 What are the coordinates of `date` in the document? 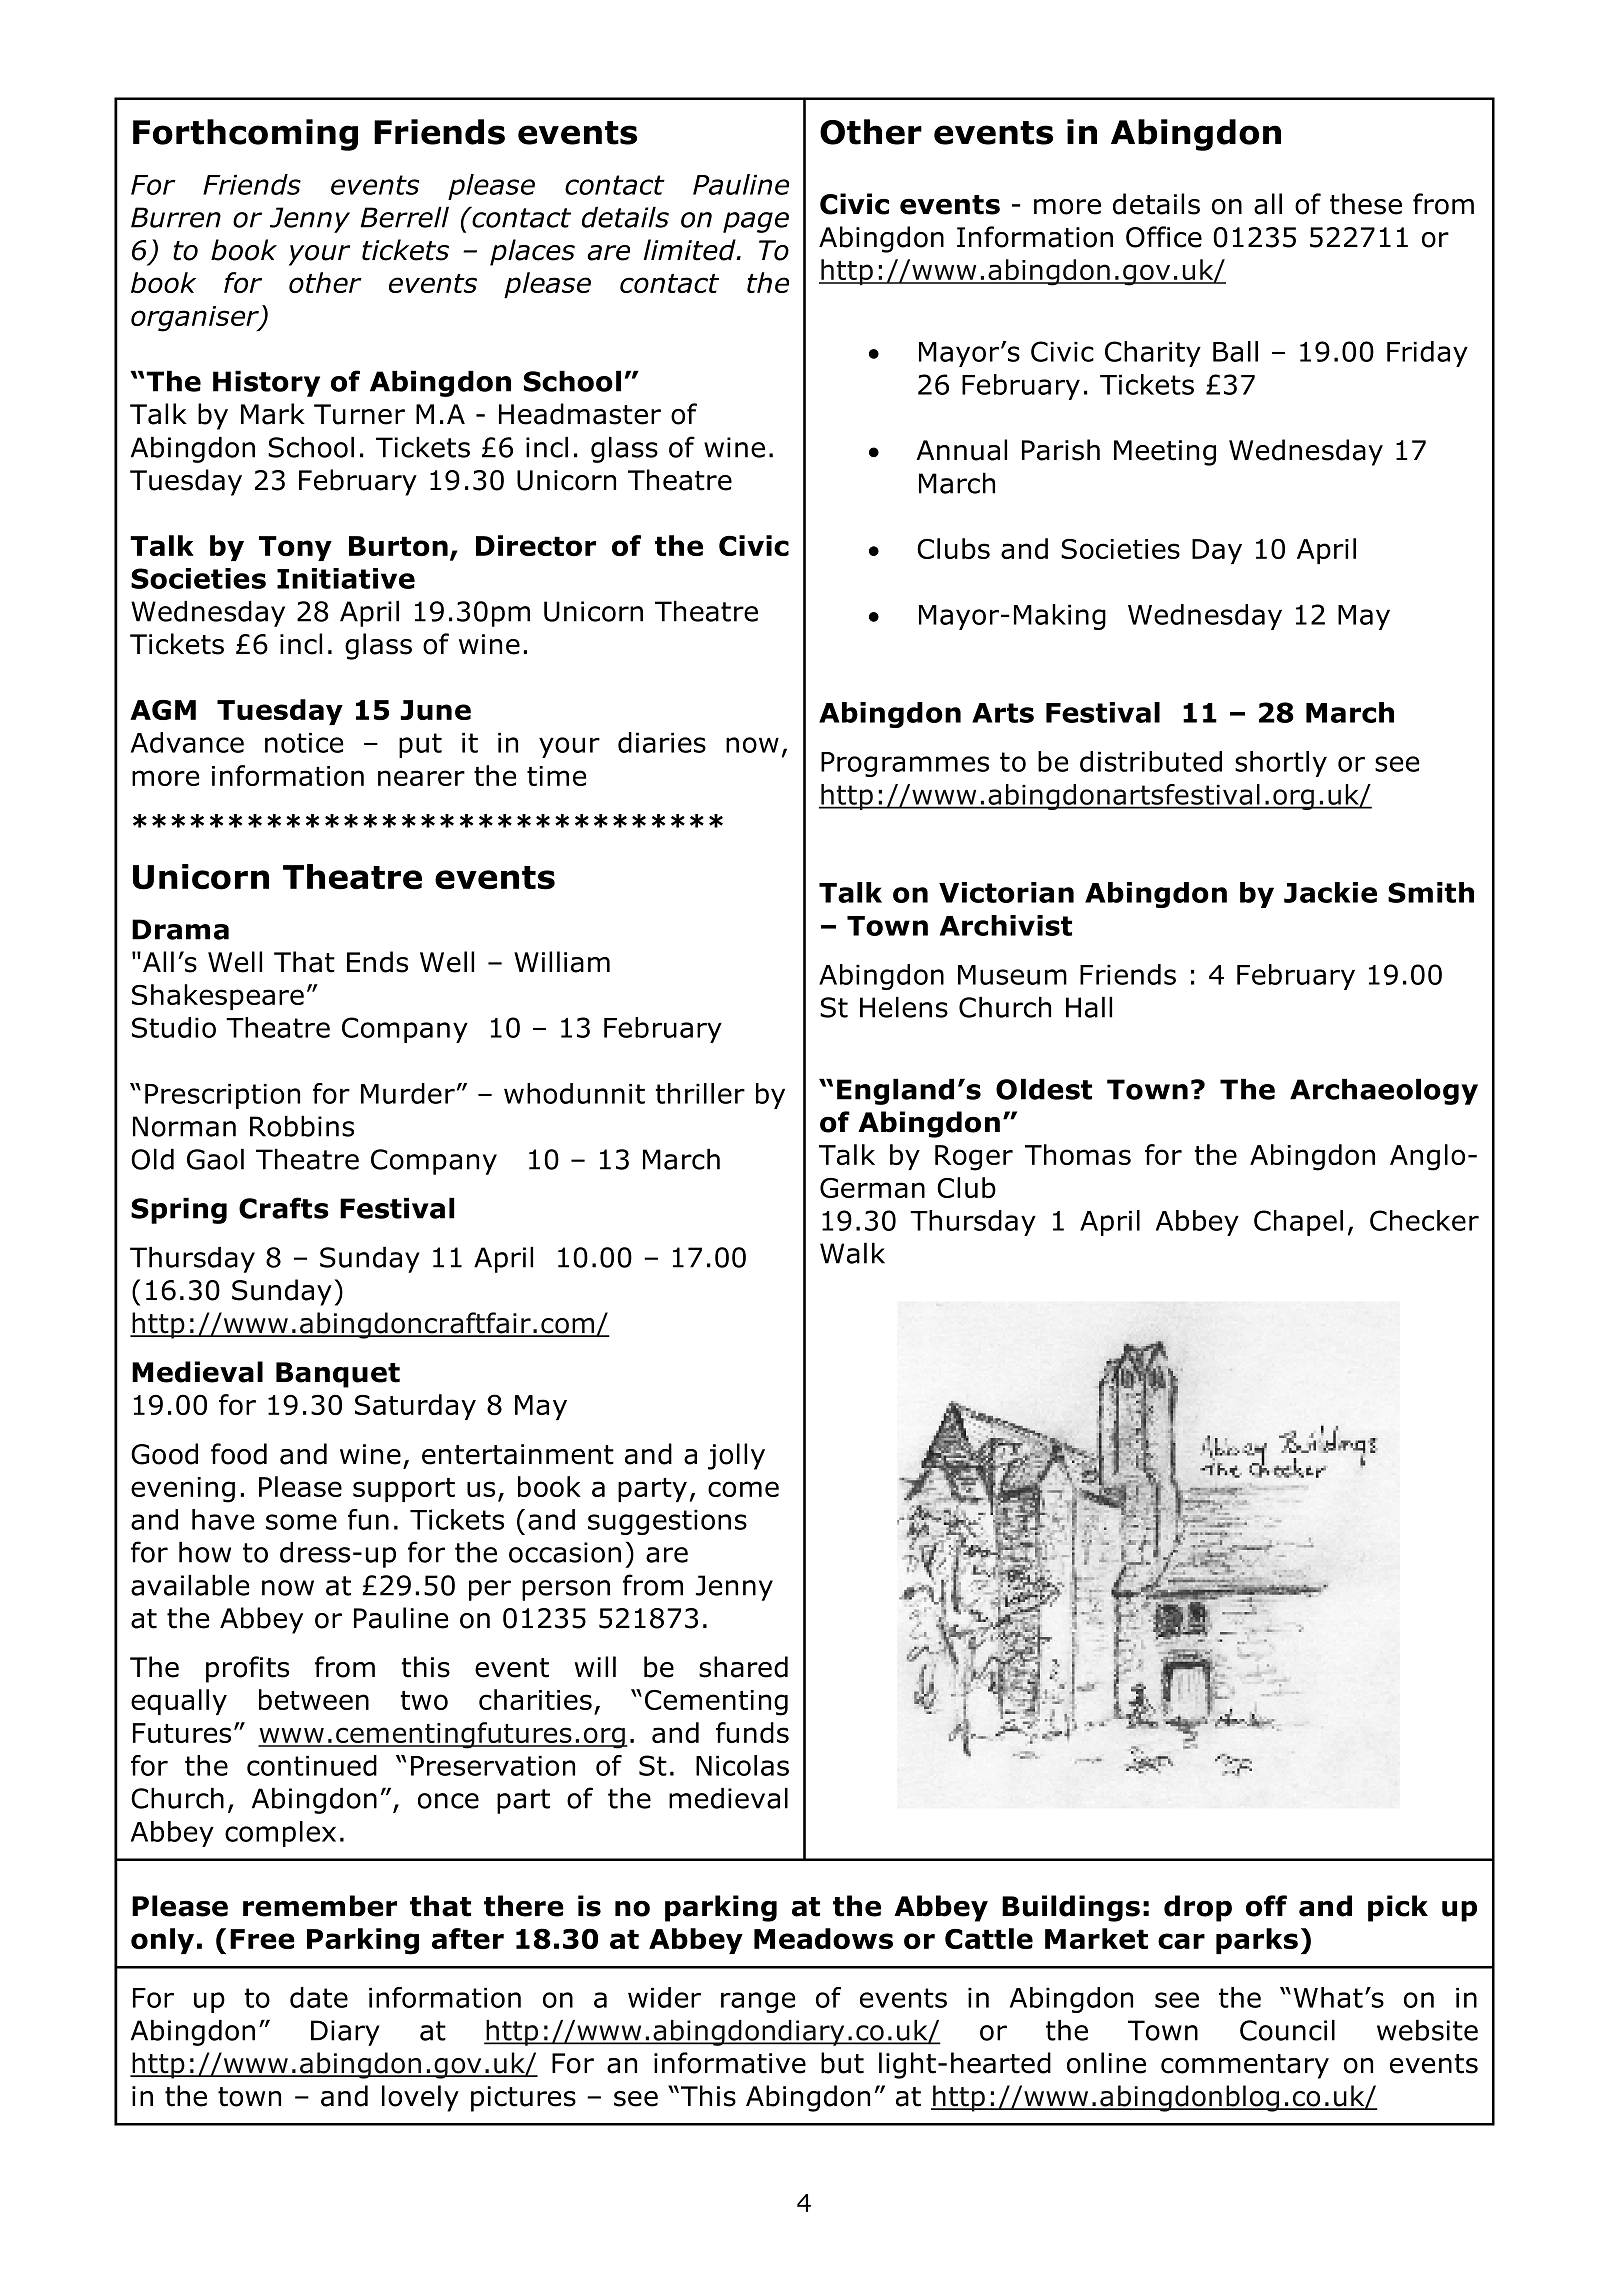 It's located at (319, 1997).
